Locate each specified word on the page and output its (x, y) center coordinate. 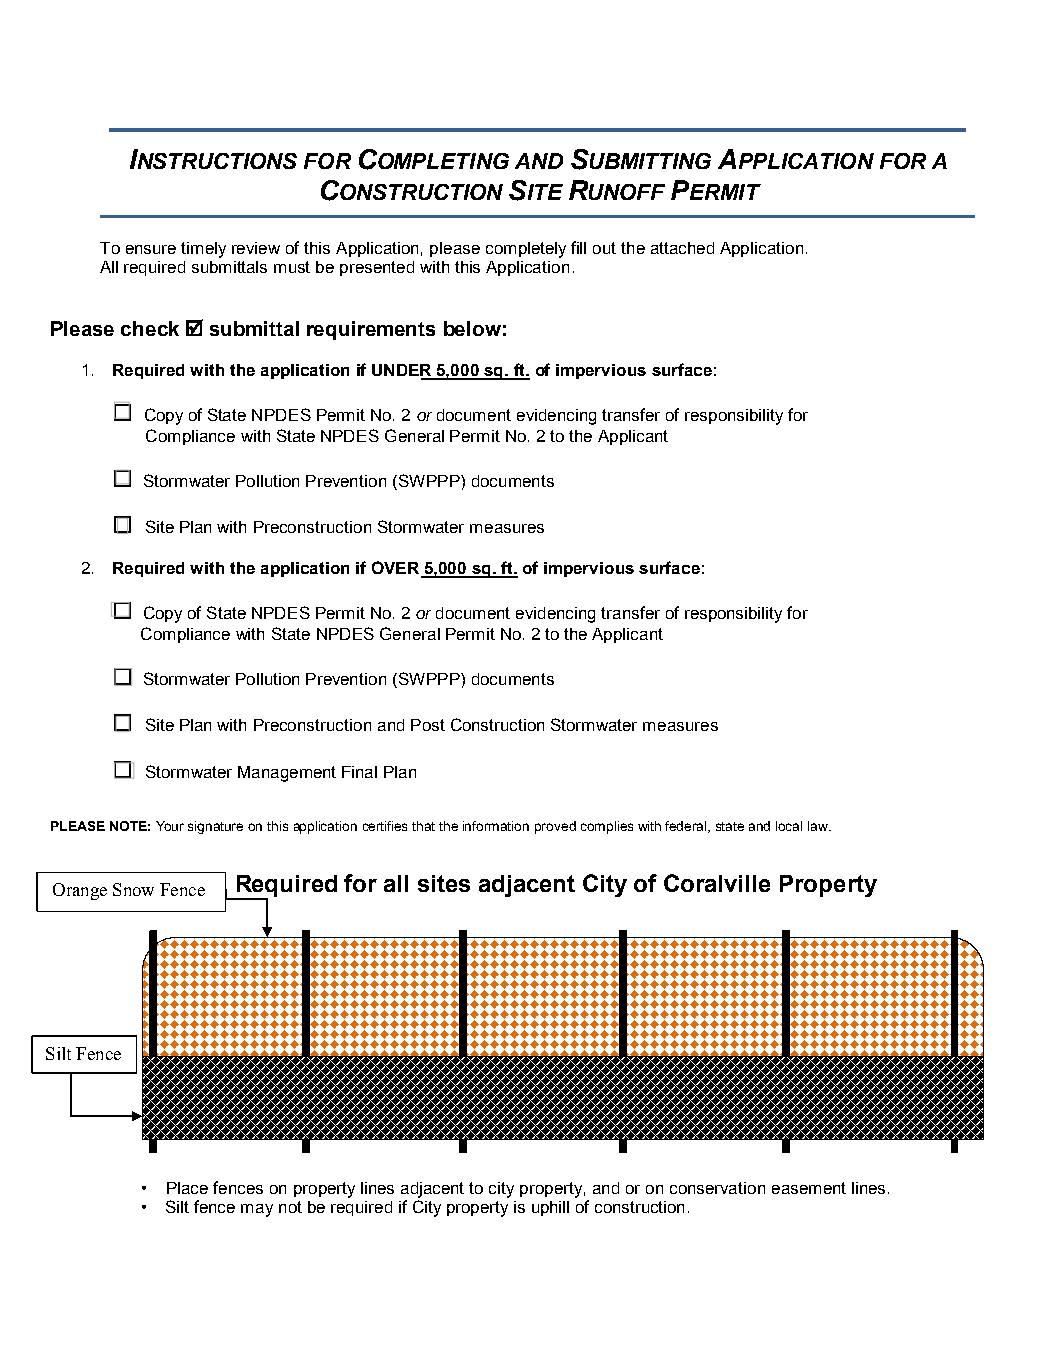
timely (203, 250)
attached (682, 248)
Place (187, 1188)
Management (287, 774)
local (789, 826)
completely (526, 250)
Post (428, 725)
